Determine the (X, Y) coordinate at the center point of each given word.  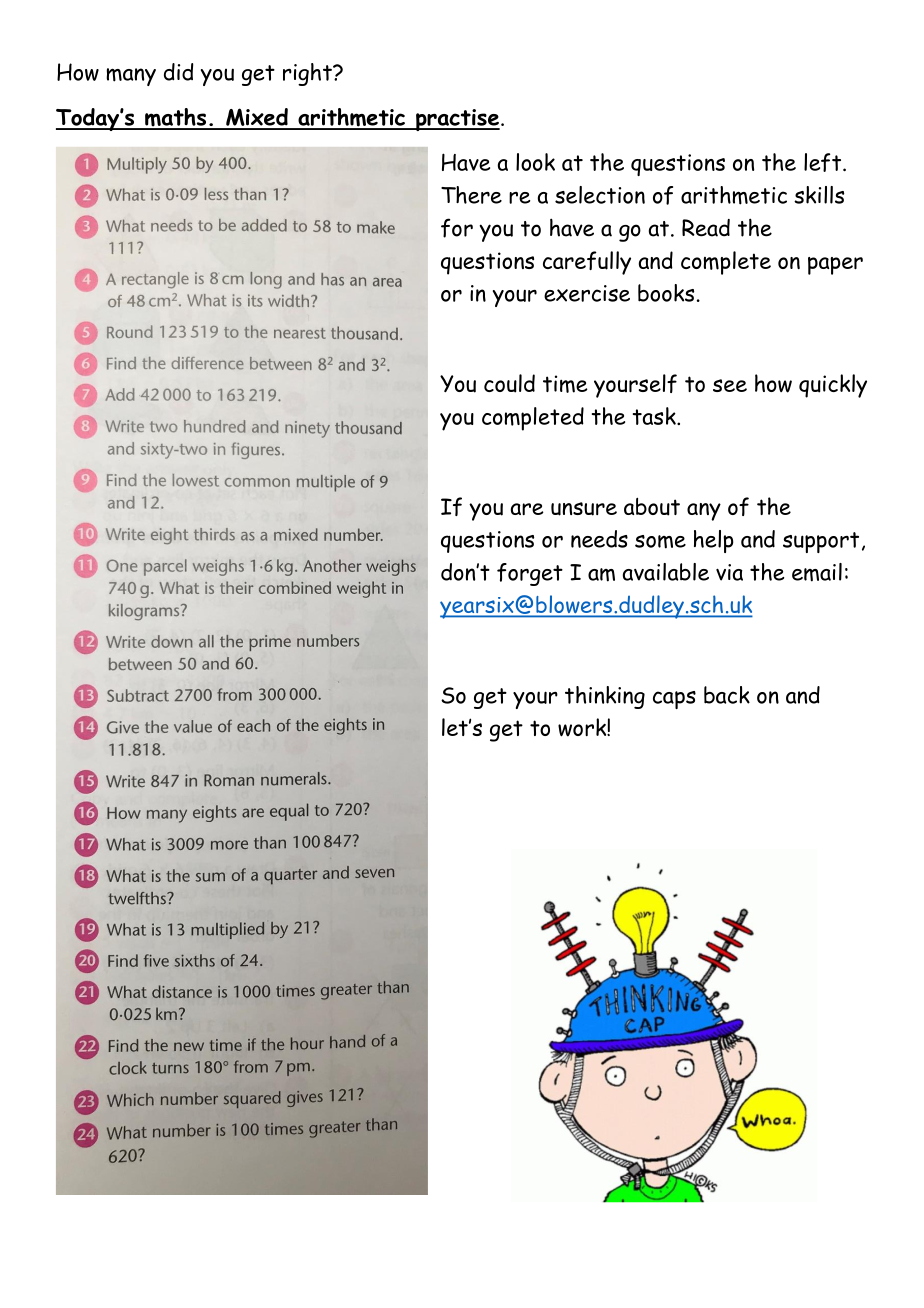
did (178, 72)
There (471, 195)
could (509, 383)
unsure (584, 509)
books (666, 293)
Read (706, 228)
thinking (605, 697)
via (729, 572)
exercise (587, 293)
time (565, 384)
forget (530, 574)
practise (457, 120)
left (824, 162)
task (655, 416)
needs (599, 539)
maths (175, 118)
